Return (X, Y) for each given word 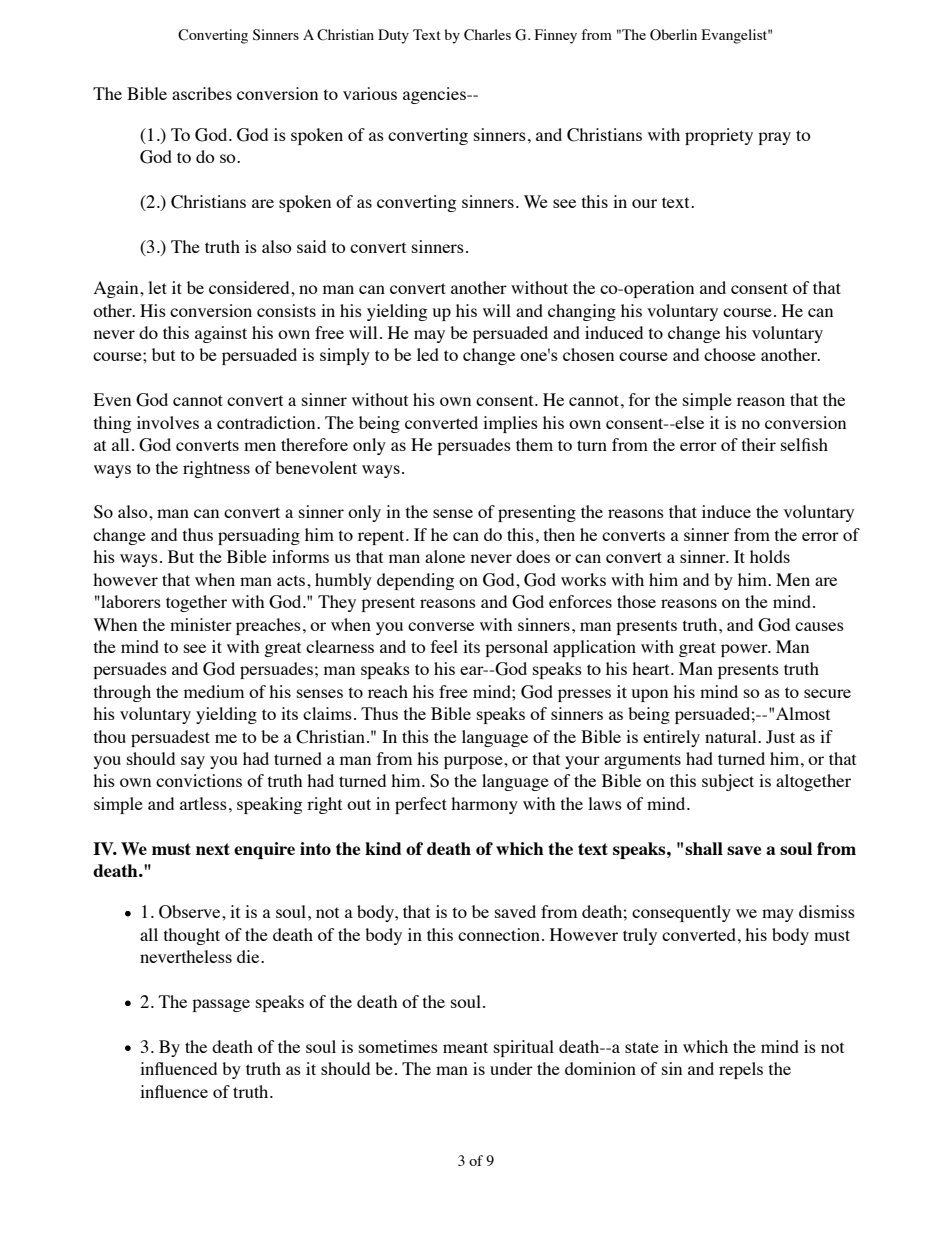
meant (465, 1047)
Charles (487, 35)
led (428, 354)
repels (741, 1070)
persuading (259, 536)
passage (221, 1005)
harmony (484, 805)
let (157, 287)
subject (728, 782)
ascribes (202, 93)
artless (203, 803)
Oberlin (673, 35)
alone (445, 556)
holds (770, 556)
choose (730, 354)
